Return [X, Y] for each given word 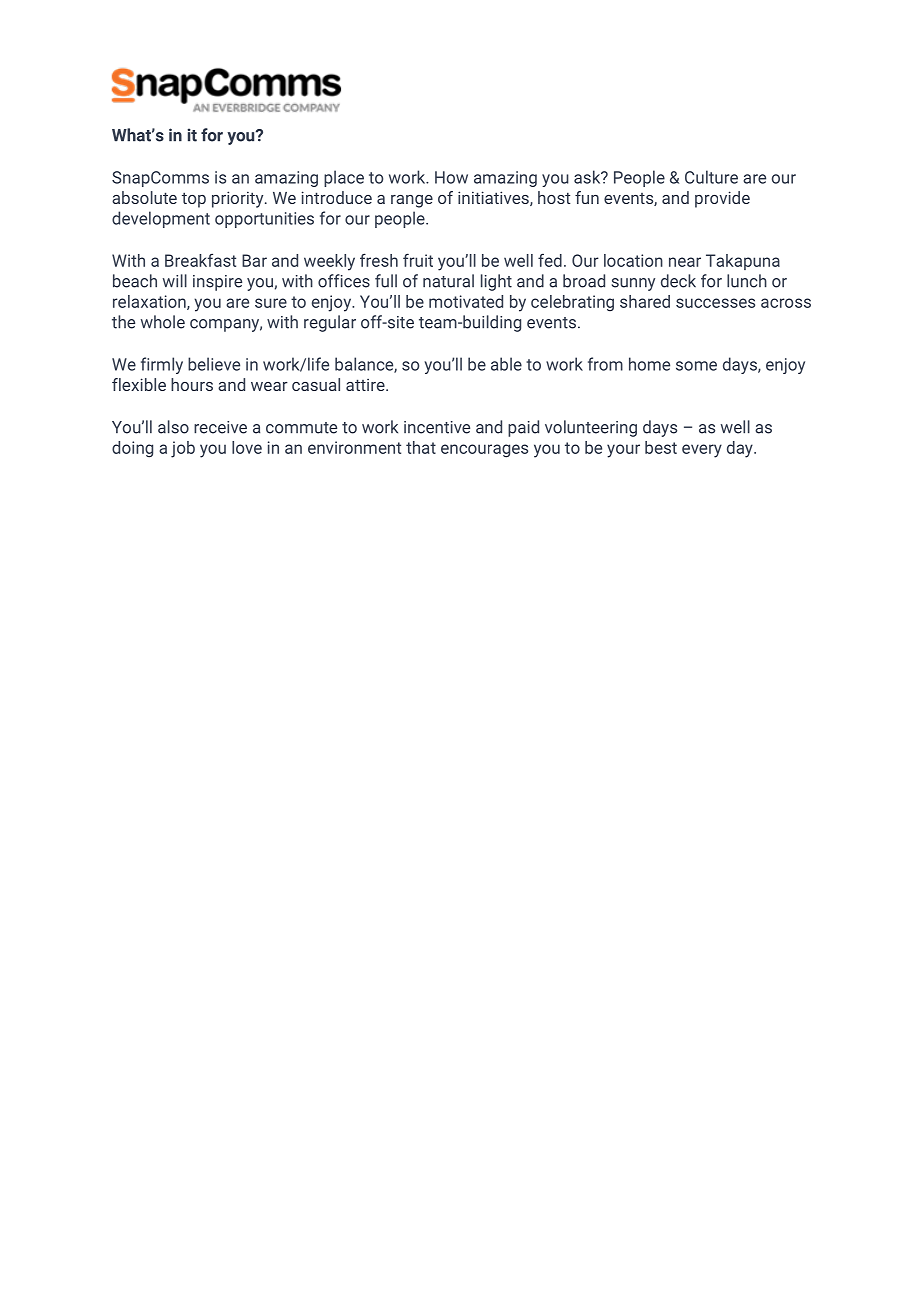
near [685, 262]
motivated [466, 301]
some [696, 366]
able [506, 364]
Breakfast [200, 260]
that [421, 447]
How [451, 177]
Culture [711, 177]
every [702, 451]
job [183, 449]
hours [192, 384]
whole [163, 322]
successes [715, 303]
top [194, 200]
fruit [418, 260]
